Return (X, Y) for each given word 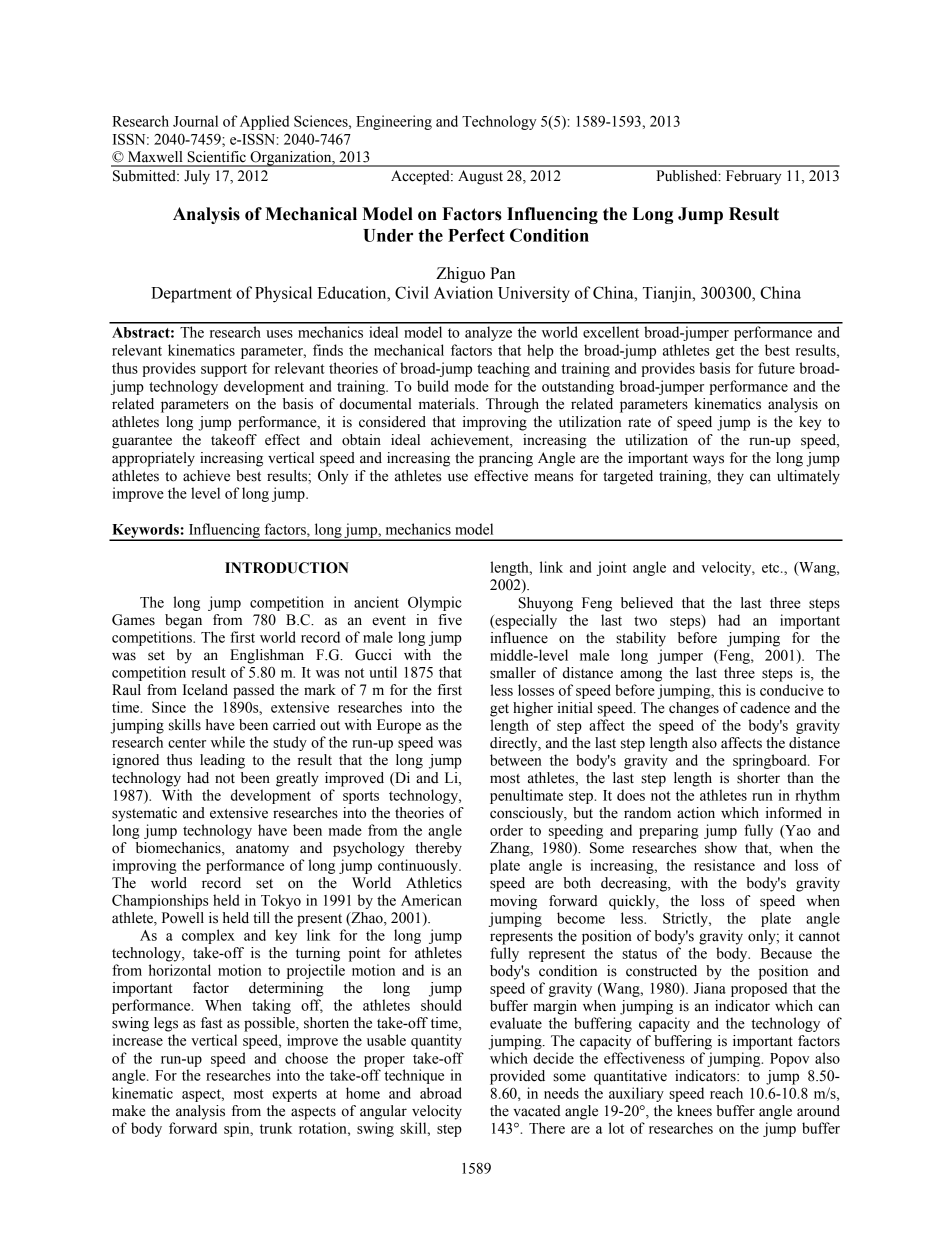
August (480, 177)
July (197, 177)
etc (772, 568)
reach (726, 1093)
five (450, 620)
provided (517, 1077)
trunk (276, 1128)
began (183, 621)
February (753, 177)
